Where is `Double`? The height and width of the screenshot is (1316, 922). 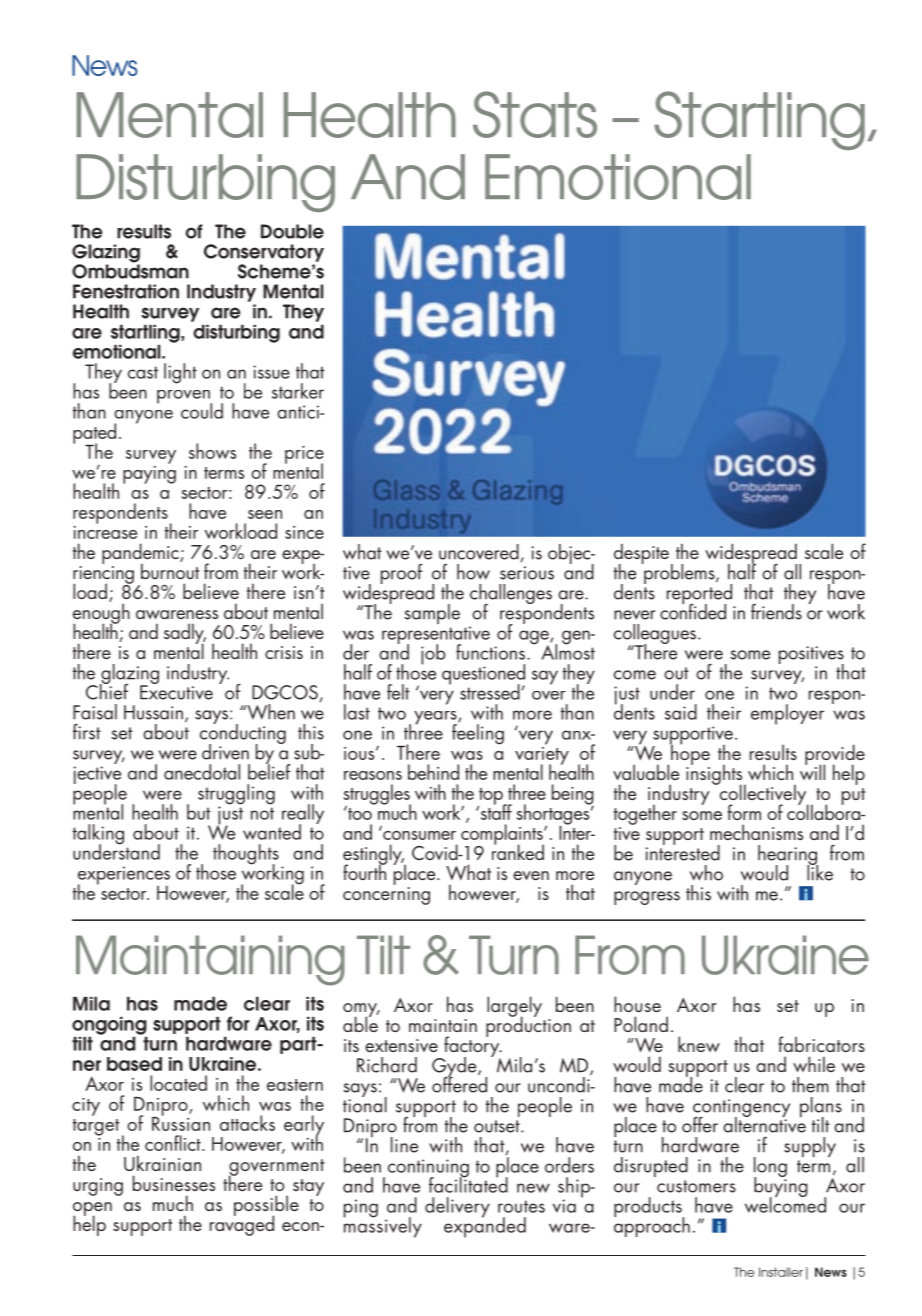
Double is located at coordinates (292, 231).
